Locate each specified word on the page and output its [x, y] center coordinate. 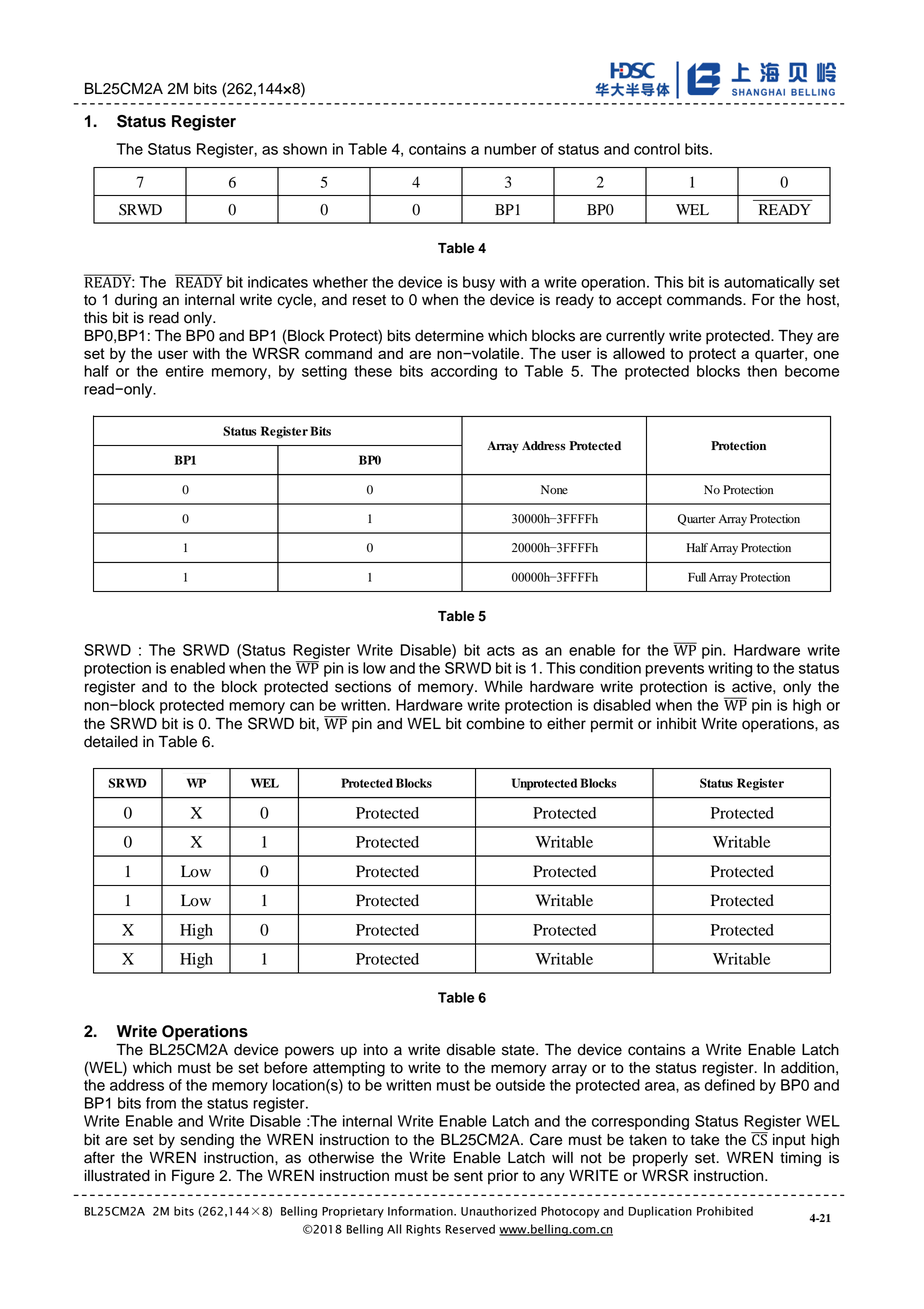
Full [697, 577]
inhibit [677, 724]
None [554, 490]
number [510, 149]
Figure [193, 1177]
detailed [111, 742]
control [657, 149]
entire [185, 371]
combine [495, 724]
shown [305, 149]
